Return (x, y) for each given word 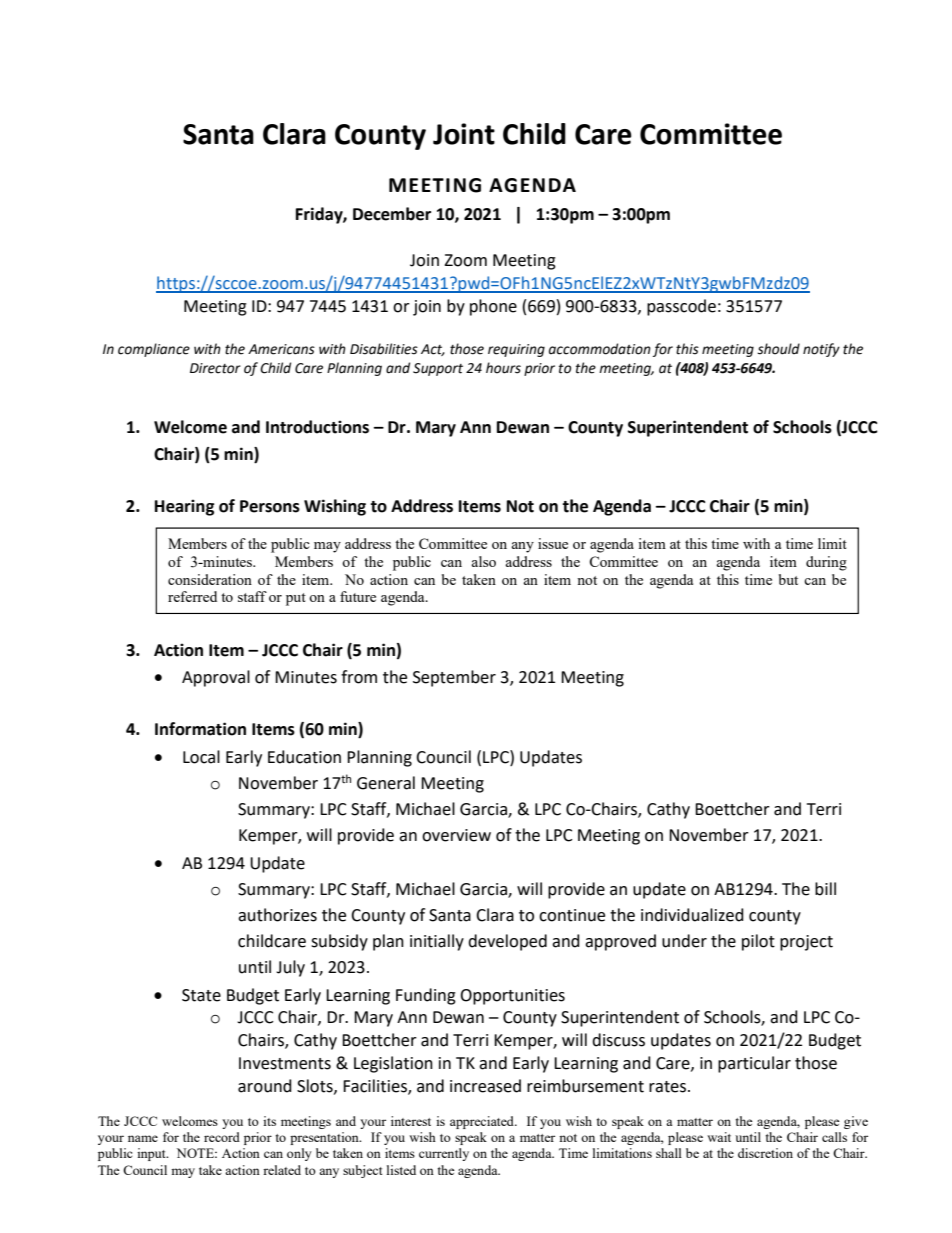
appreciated (483, 1122)
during (826, 563)
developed (507, 942)
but (788, 579)
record (222, 1137)
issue (553, 543)
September (454, 678)
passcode (681, 307)
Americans (281, 349)
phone (493, 307)
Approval (216, 678)
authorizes (277, 915)
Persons (270, 506)
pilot (758, 942)
